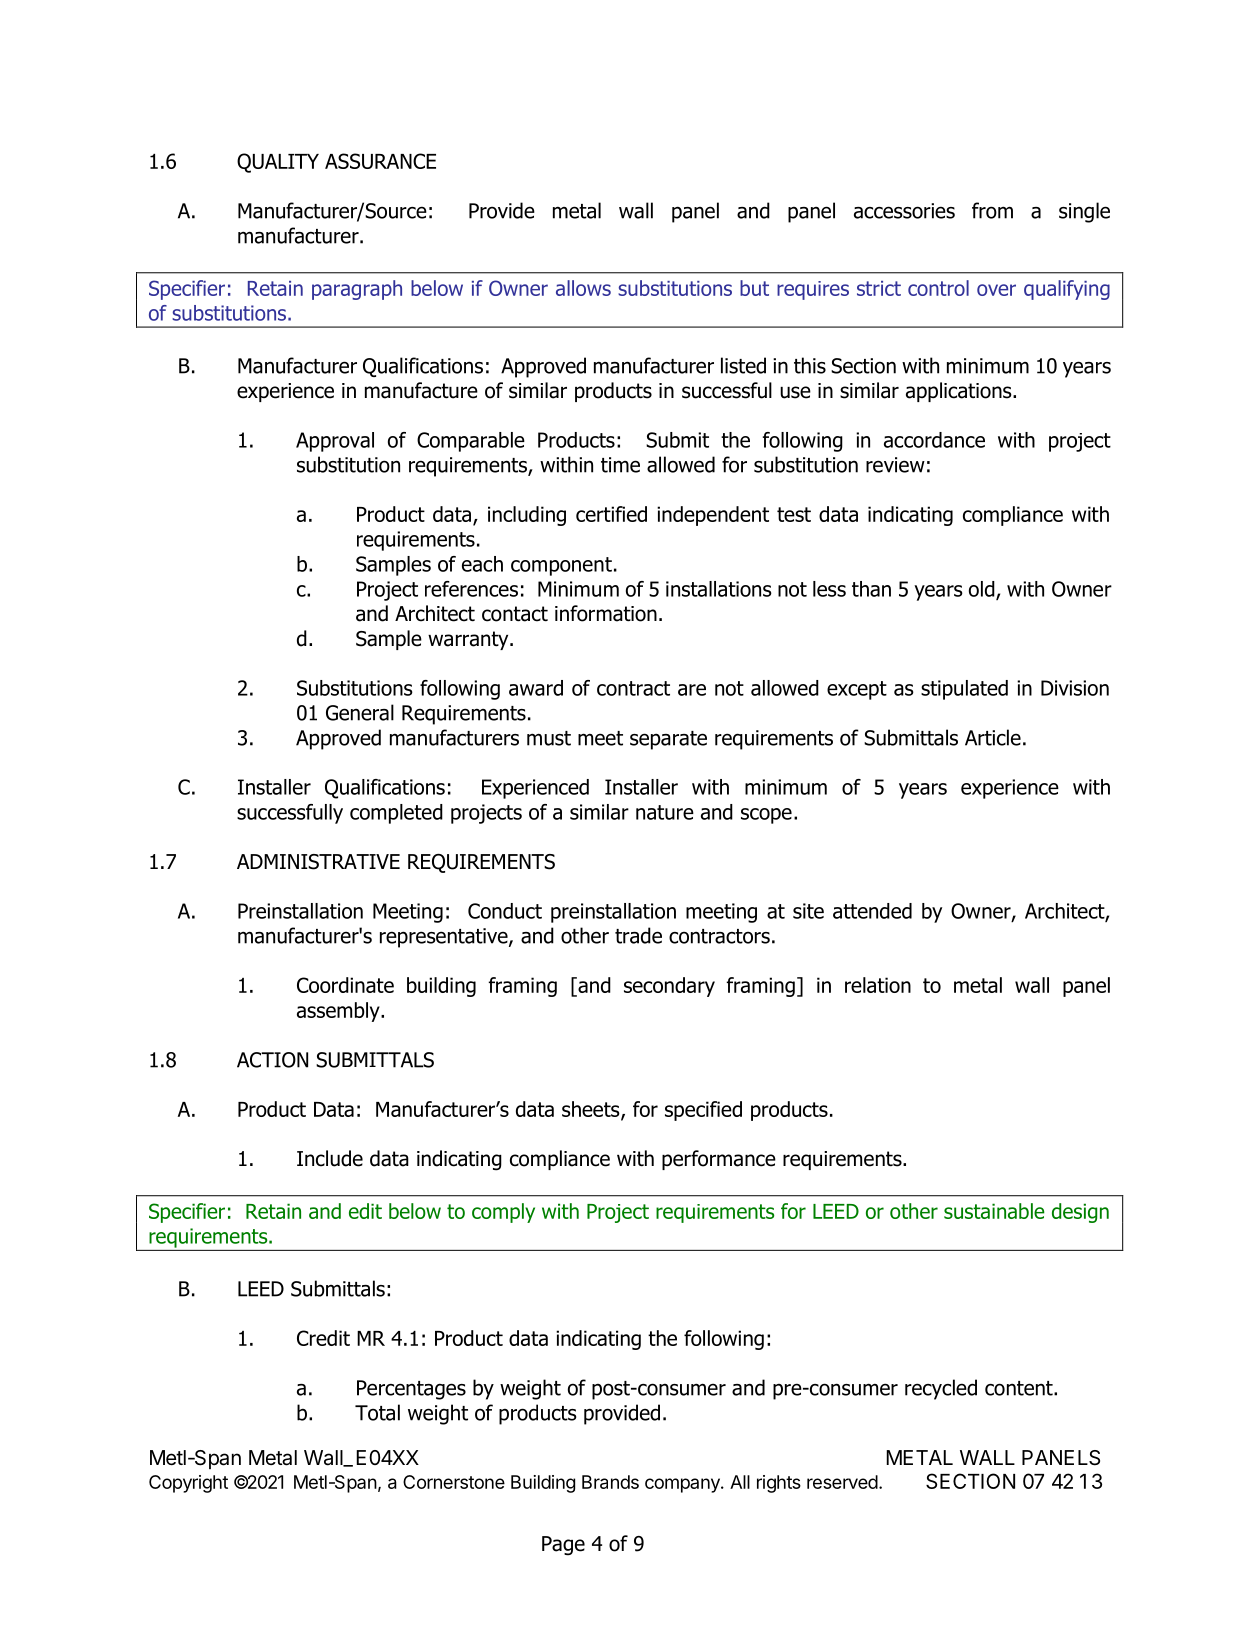 The width and height of the screenshot is (1259, 1629). What do you see at coordinates (188, 1484) in the screenshot?
I see `Copyright` at bounding box center [188, 1484].
